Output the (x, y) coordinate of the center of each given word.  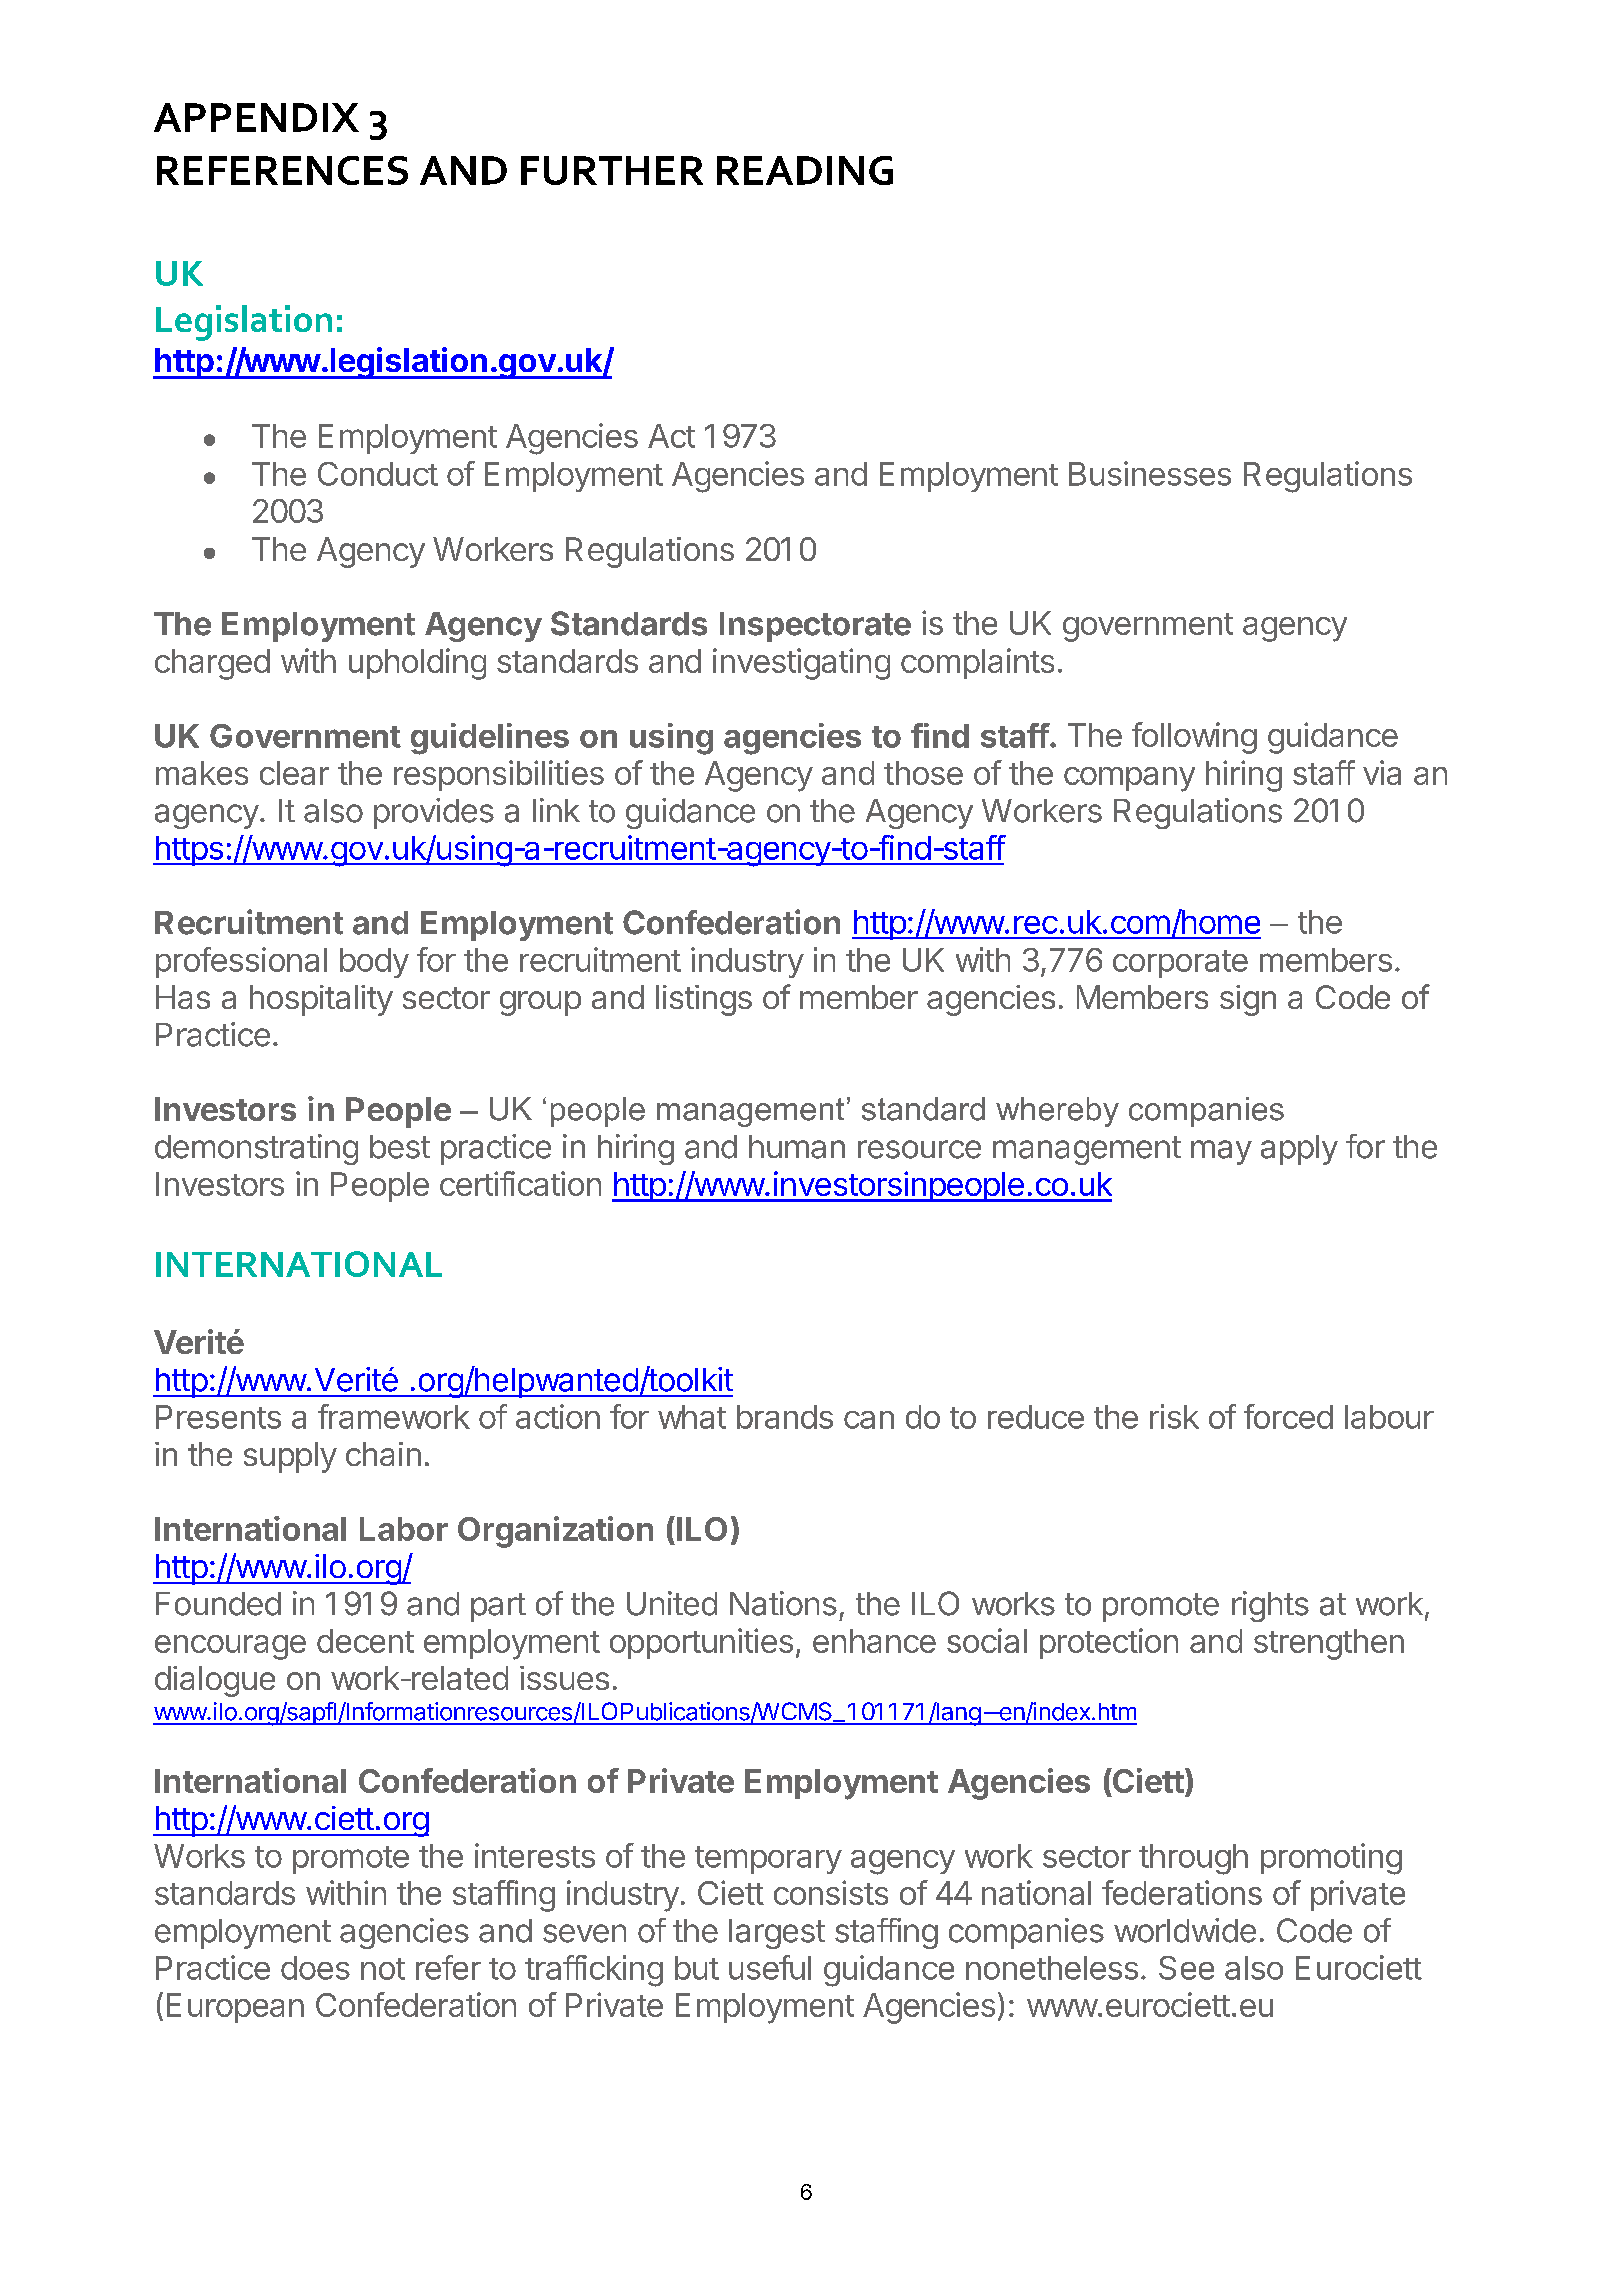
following (1194, 738)
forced (1288, 1416)
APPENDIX (256, 117)
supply (290, 1457)
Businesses (1150, 473)
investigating (801, 664)
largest (777, 1934)
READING (805, 170)
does (315, 1968)
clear (294, 773)
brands (785, 1417)
